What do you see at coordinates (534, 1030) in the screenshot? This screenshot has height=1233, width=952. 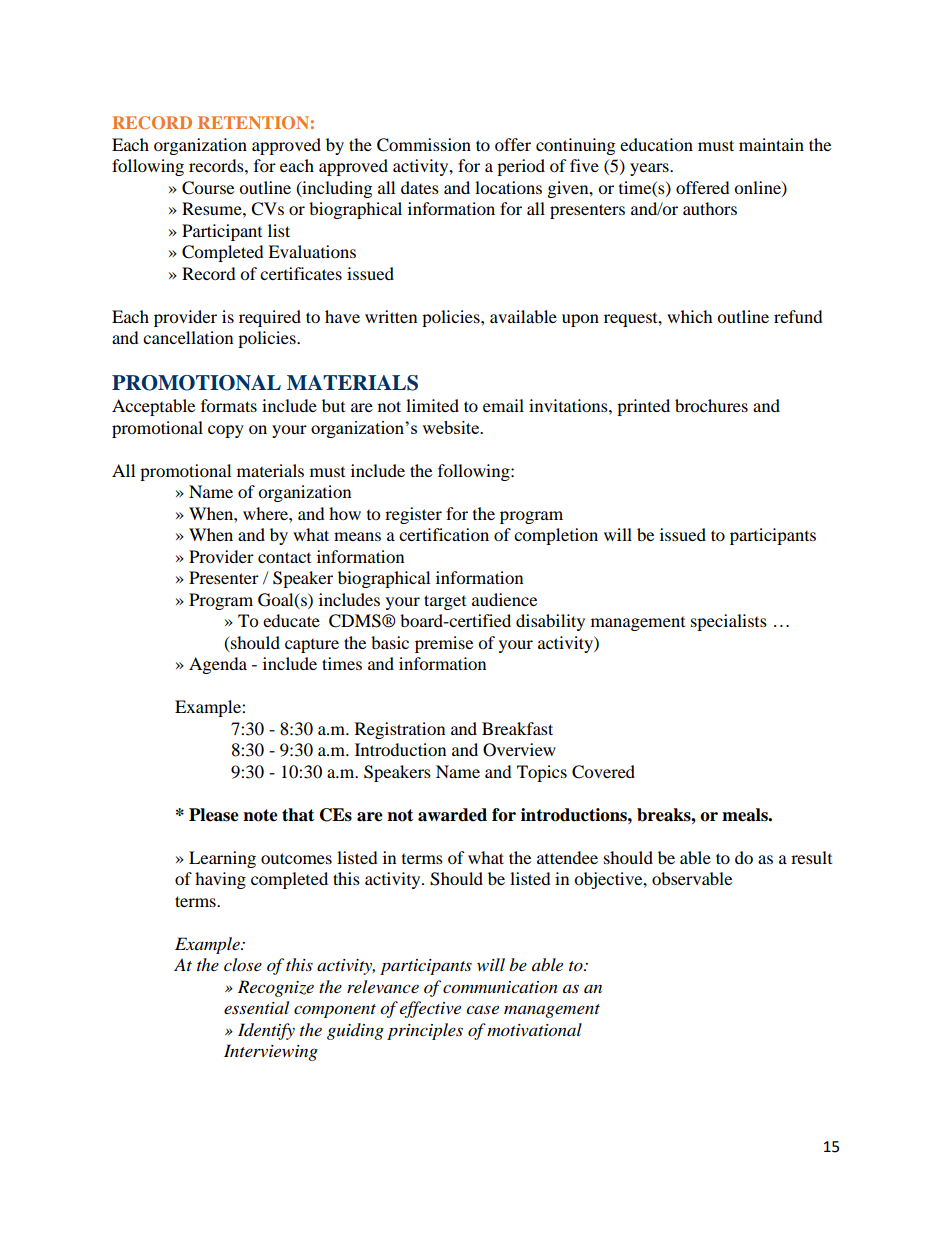 I see `motivational` at bounding box center [534, 1030].
